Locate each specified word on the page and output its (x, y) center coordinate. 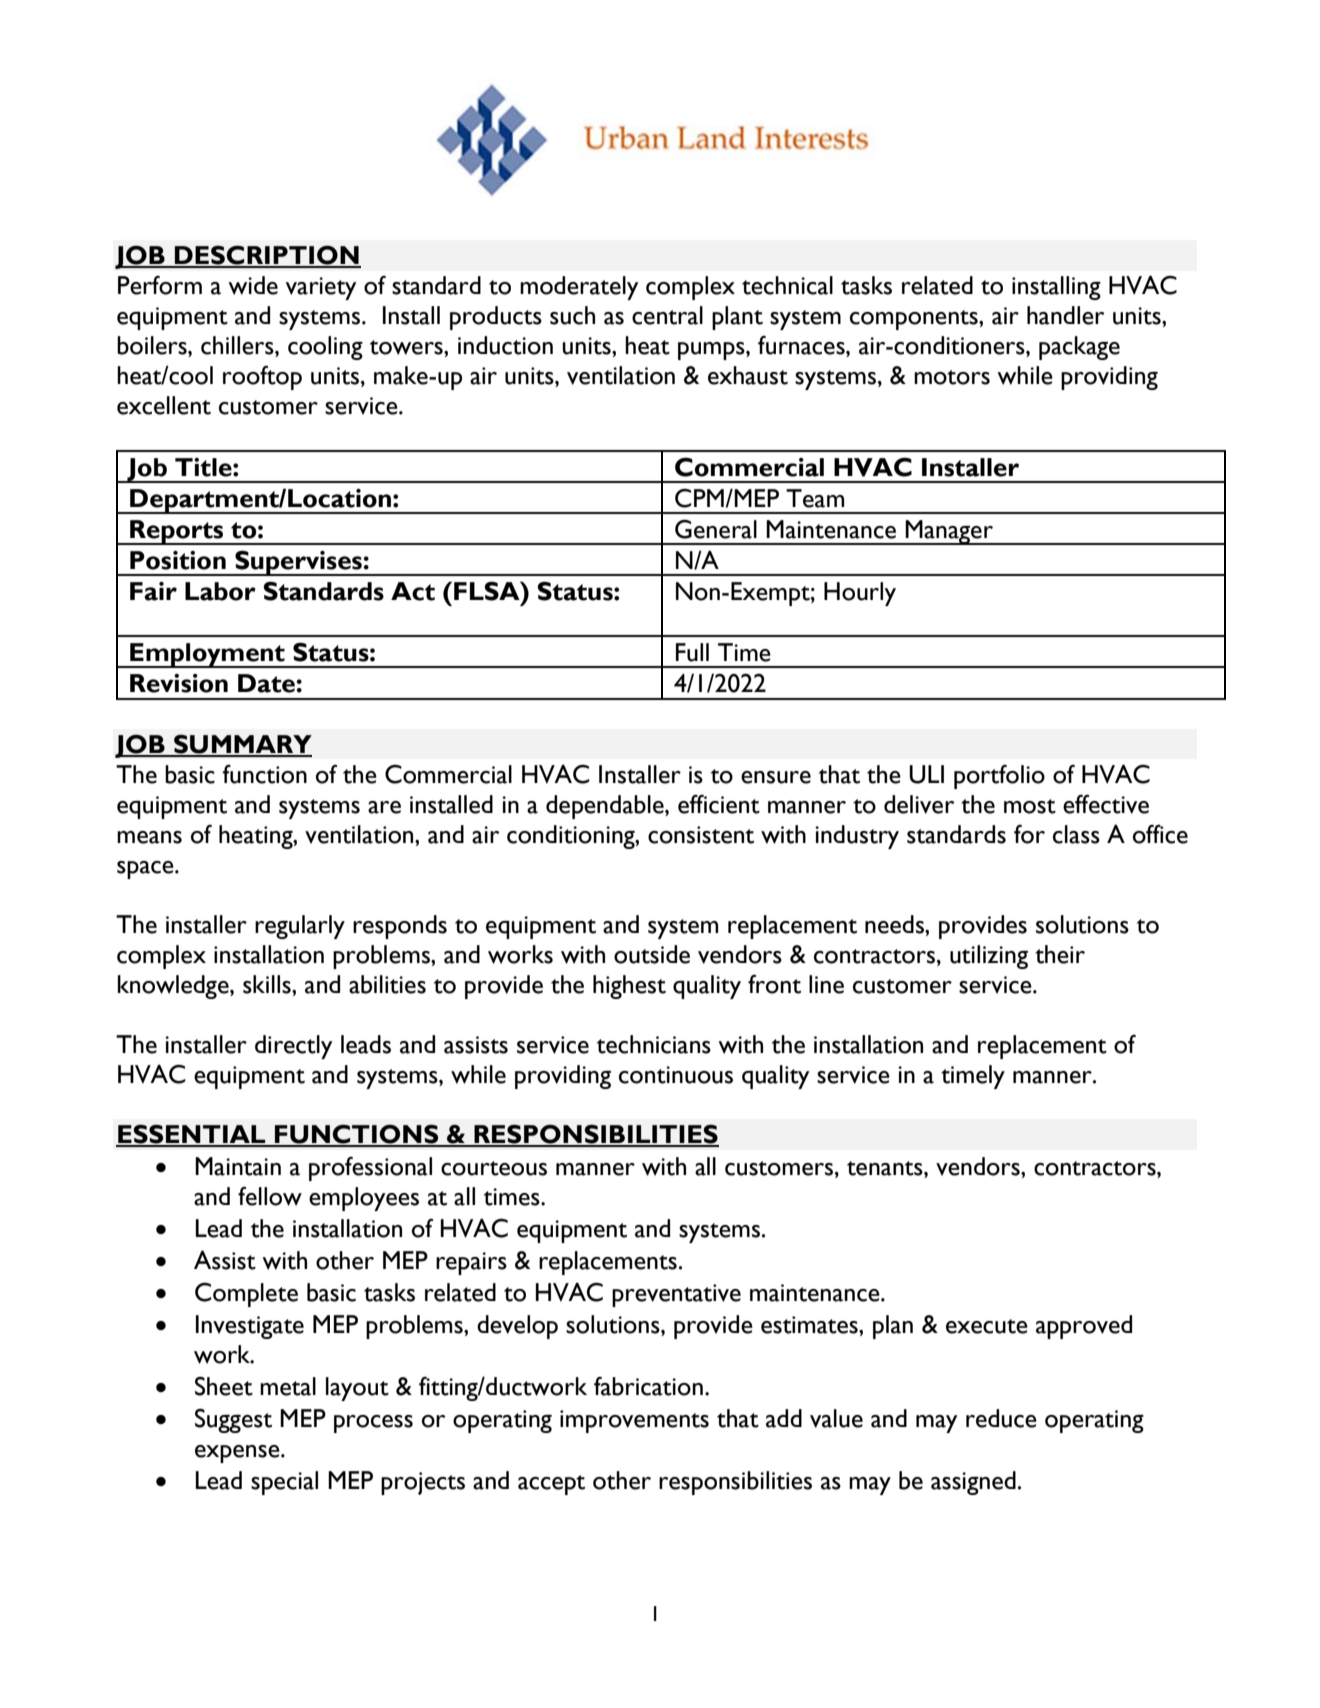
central (667, 315)
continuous (676, 1075)
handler (1065, 315)
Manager (949, 532)
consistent (701, 835)
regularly (300, 927)
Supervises (298, 563)
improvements (634, 1421)
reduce (1001, 1418)
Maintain (238, 1166)
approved (1084, 1327)
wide (253, 285)
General (716, 529)
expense (238, 1454)
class (1076, 834)
